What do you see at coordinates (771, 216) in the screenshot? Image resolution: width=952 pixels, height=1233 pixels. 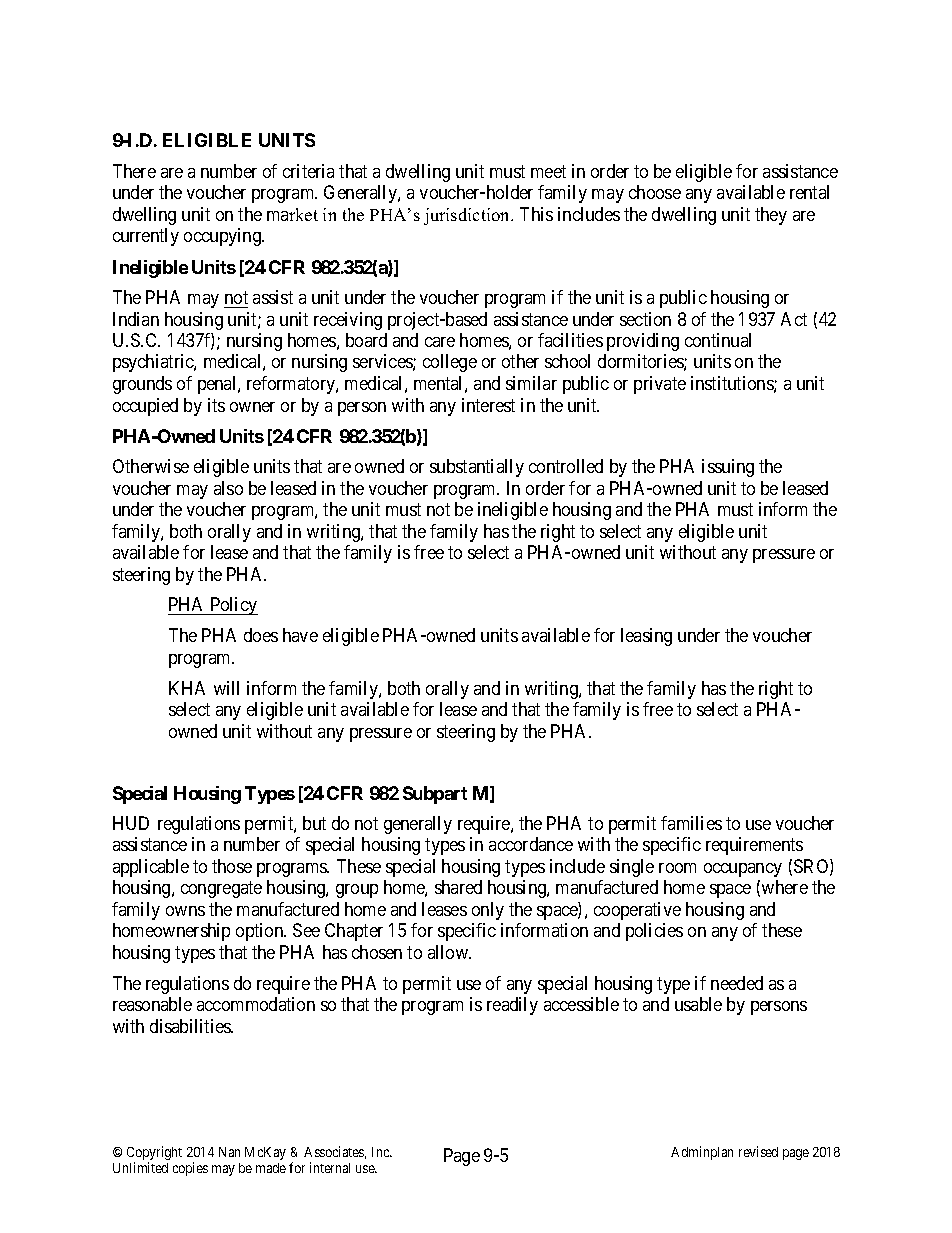 I see `they` at bounding box center [771, 216].
